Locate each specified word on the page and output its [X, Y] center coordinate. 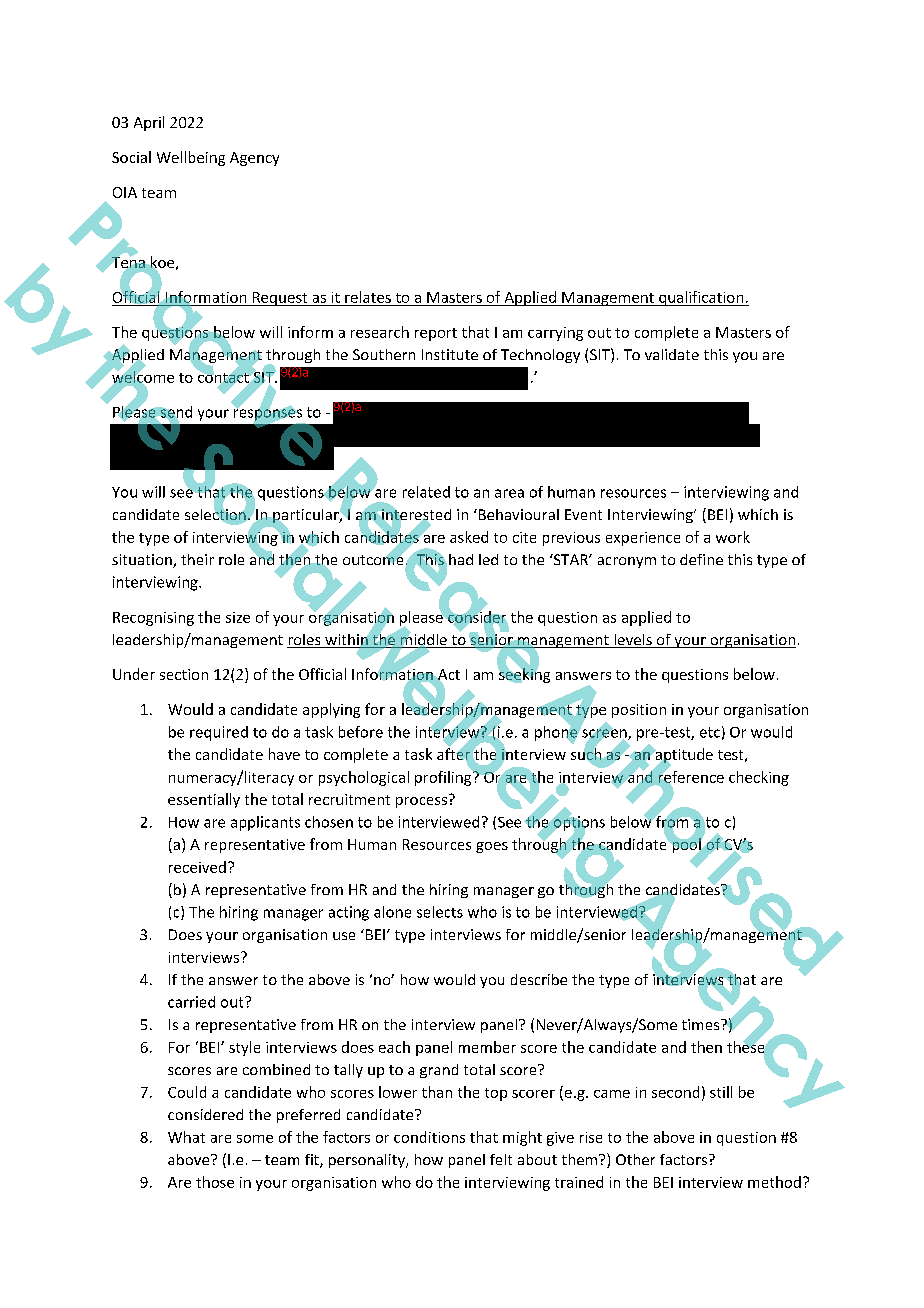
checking [759, 778]
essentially [204, 800]
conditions [429, 1137]
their [197, 559]
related [426, 492]
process [421, 802]
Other [635, 1159]
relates [368, 297]
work [733, 537]
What [186, 1137]
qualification [701, 298]
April [149, 123]
